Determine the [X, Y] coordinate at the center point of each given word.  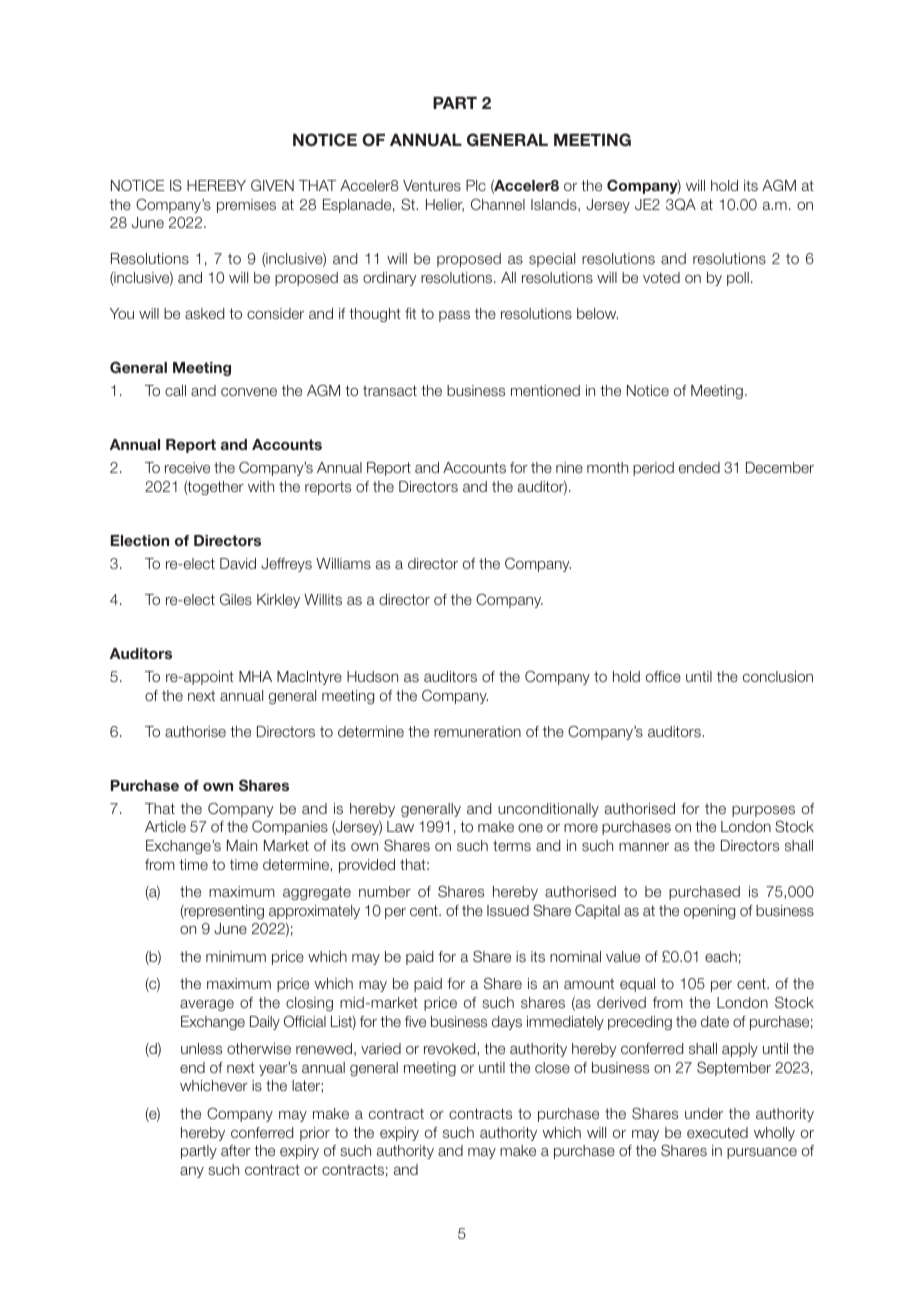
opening [709, 912]
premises [246, 206]
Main [242, 845]
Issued [508, 910]
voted [661, 277]
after [236, 1150]
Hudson [372, 676]
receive [187, 467]
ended [699, 467]
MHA [255, 676]
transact [390, 390]
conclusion [778, 676]
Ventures [432, 185]
